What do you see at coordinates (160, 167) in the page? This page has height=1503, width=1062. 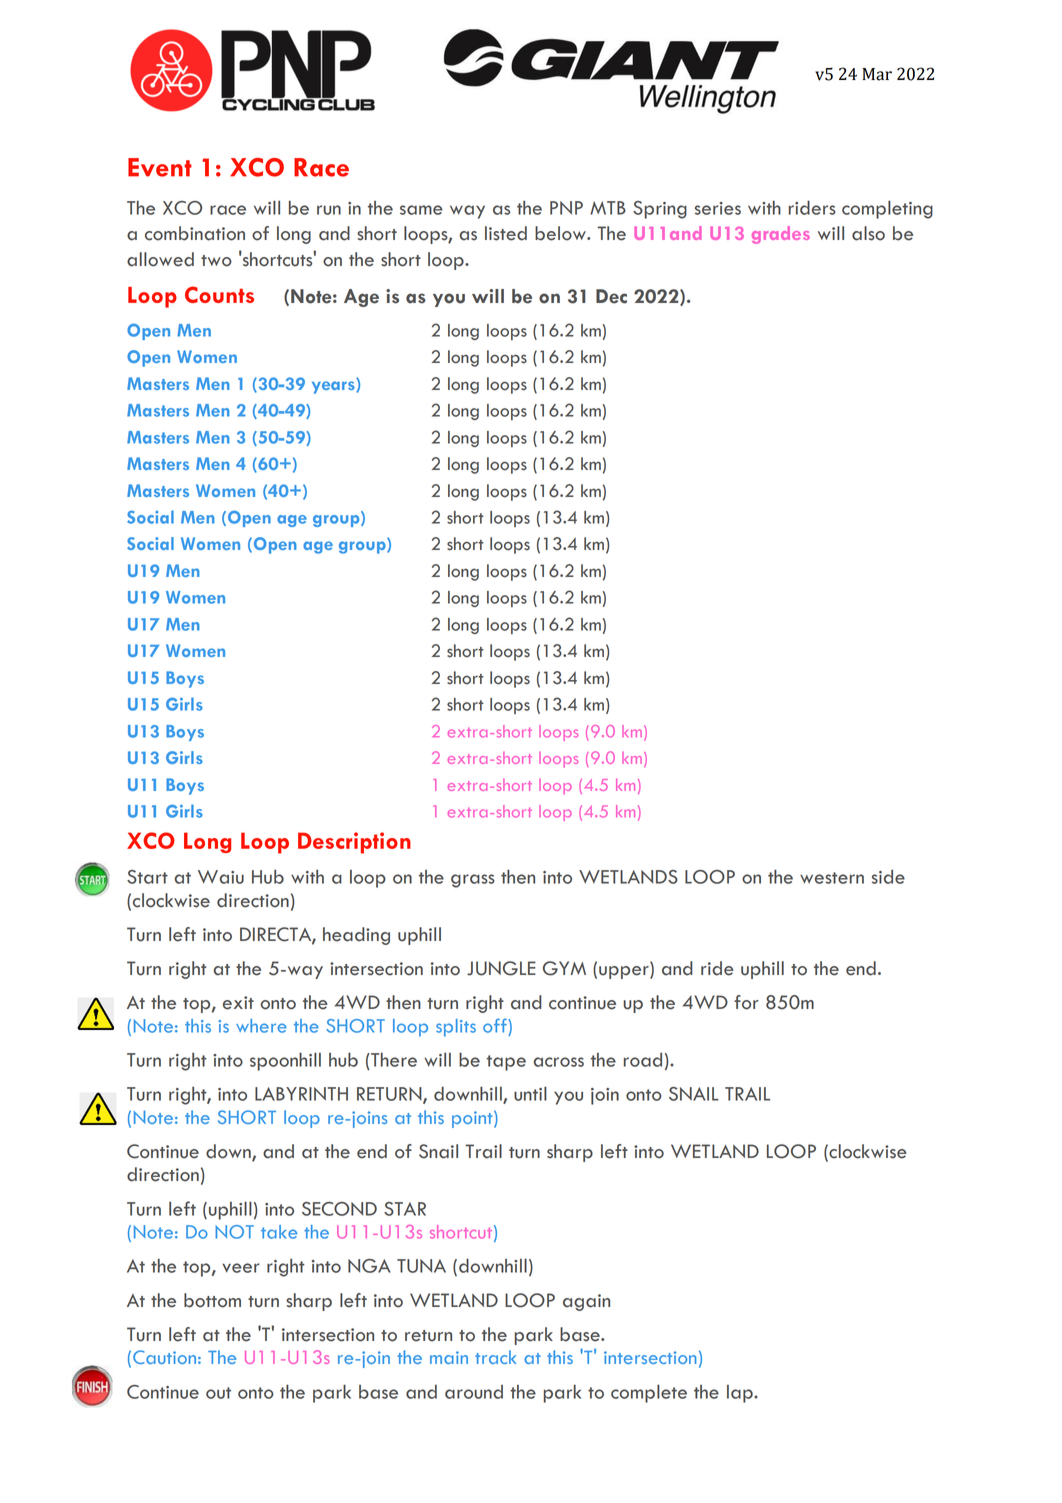 I see `Event` at bounding box center [160, 167].
